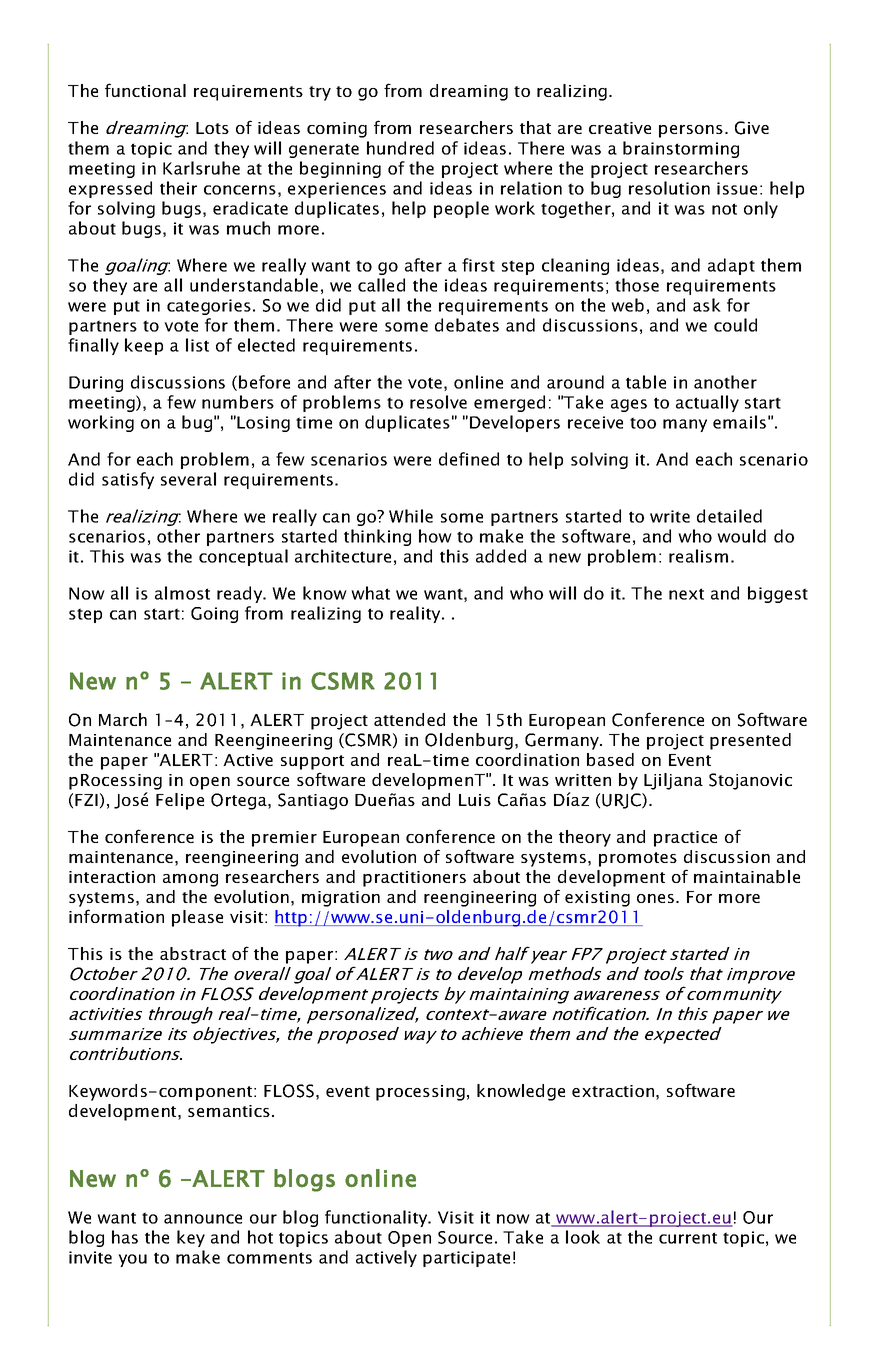 This screenshot has width=879, height=1372. What do you see at coordinates (400, 148) in the screenshot?
I see `hundred` at bounding box center [400, 148].
